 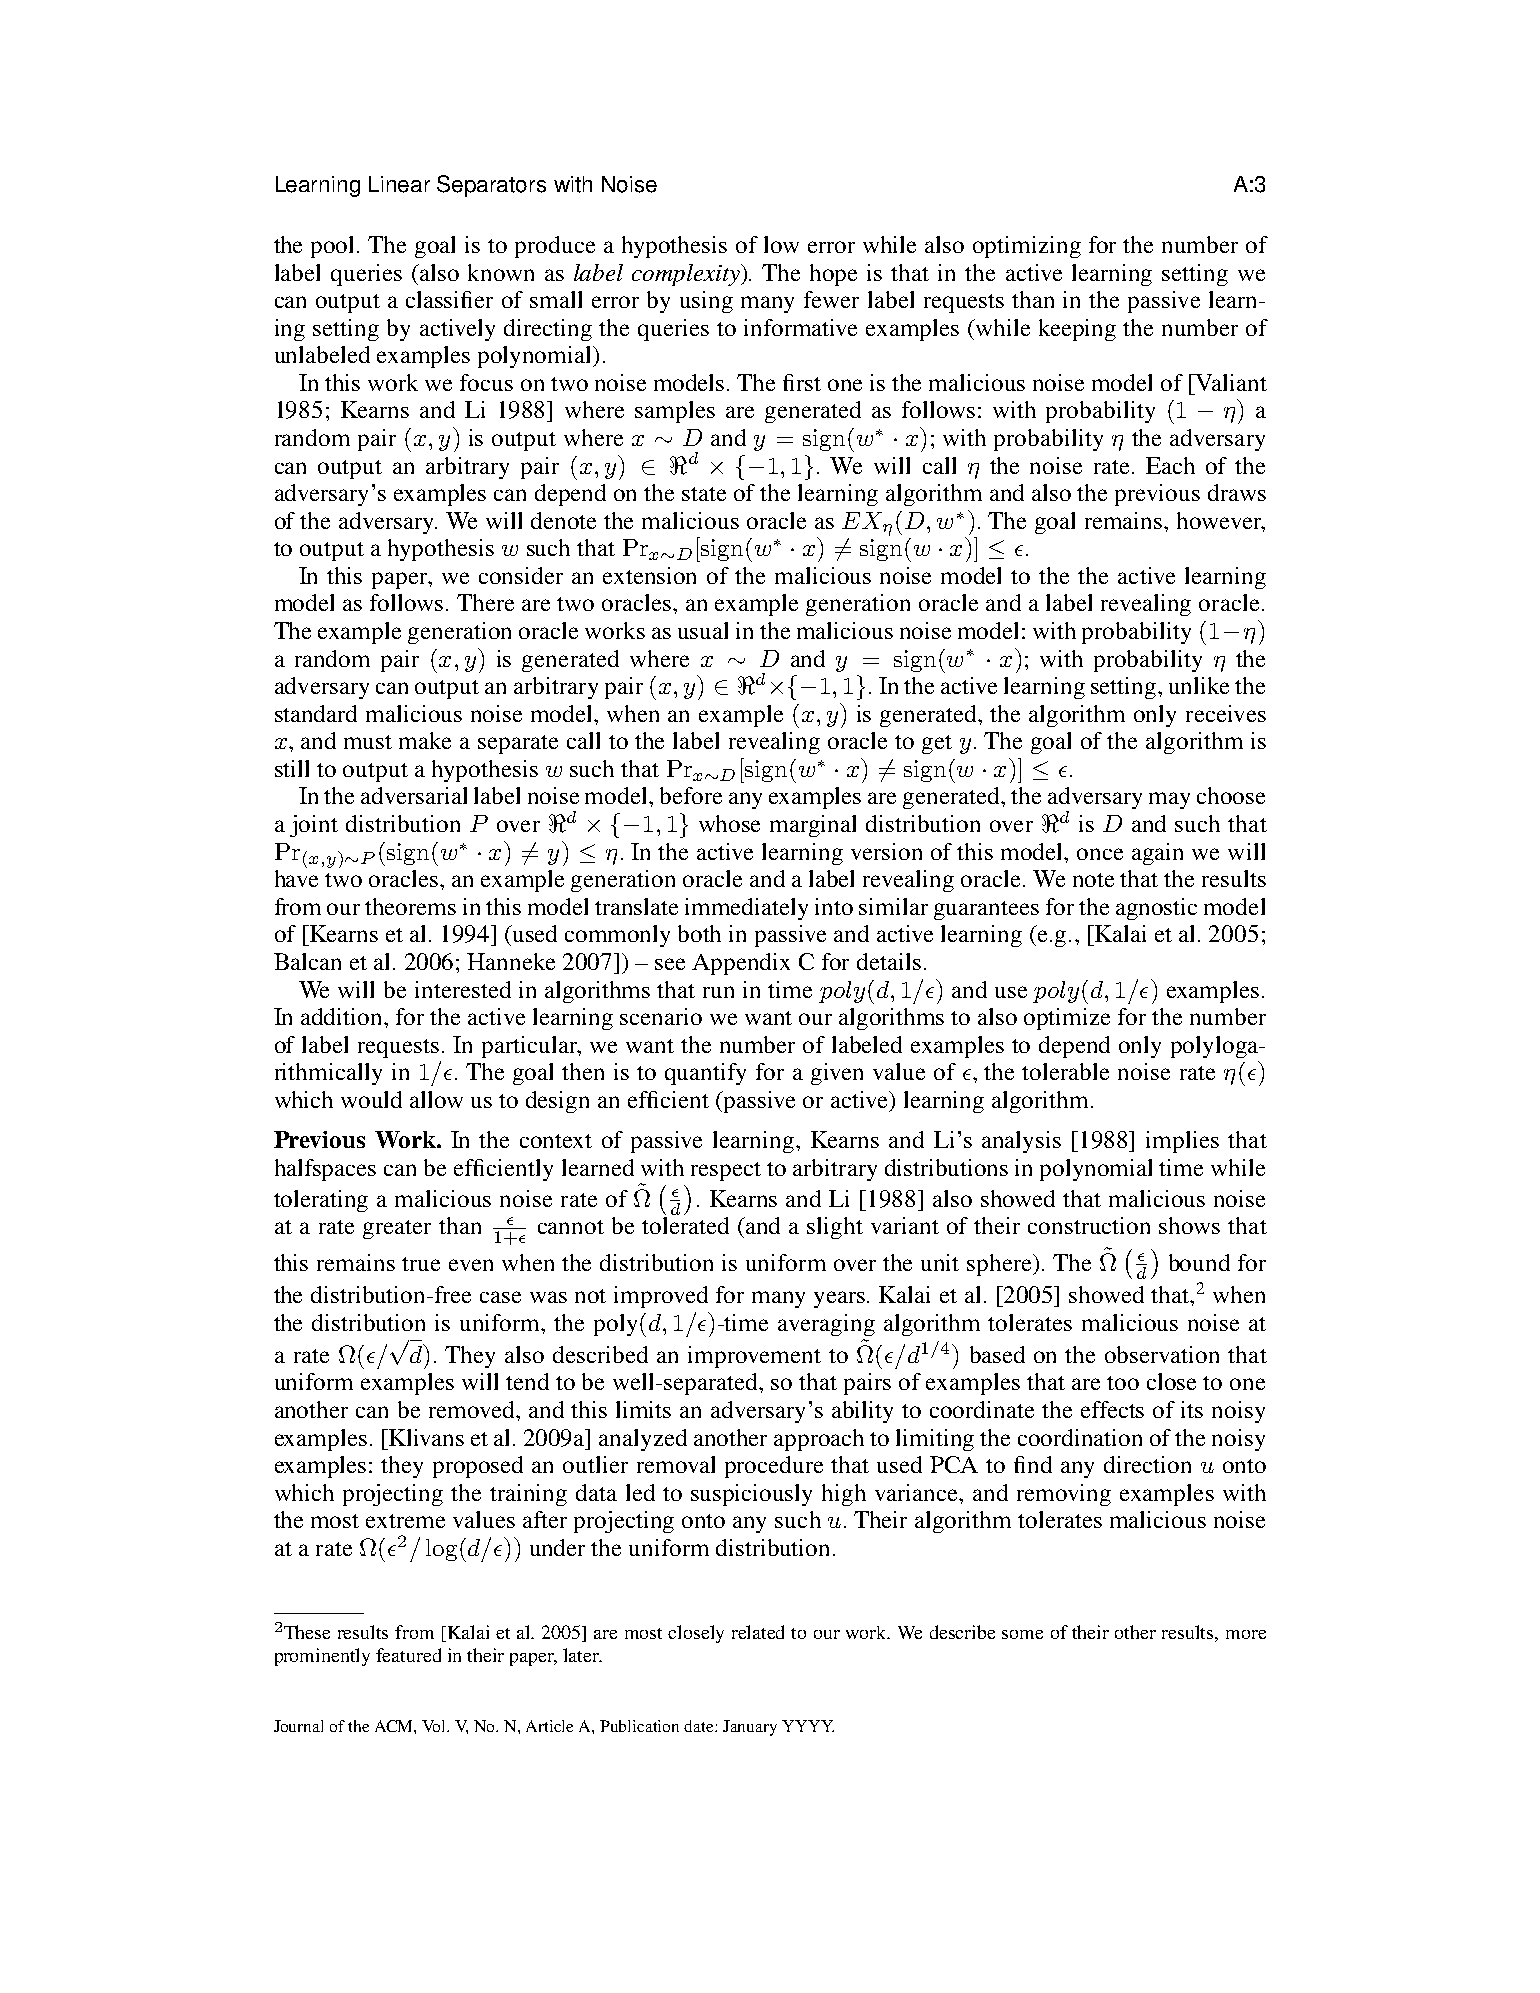 I want to click on hope, so click(x=833, y=275).
